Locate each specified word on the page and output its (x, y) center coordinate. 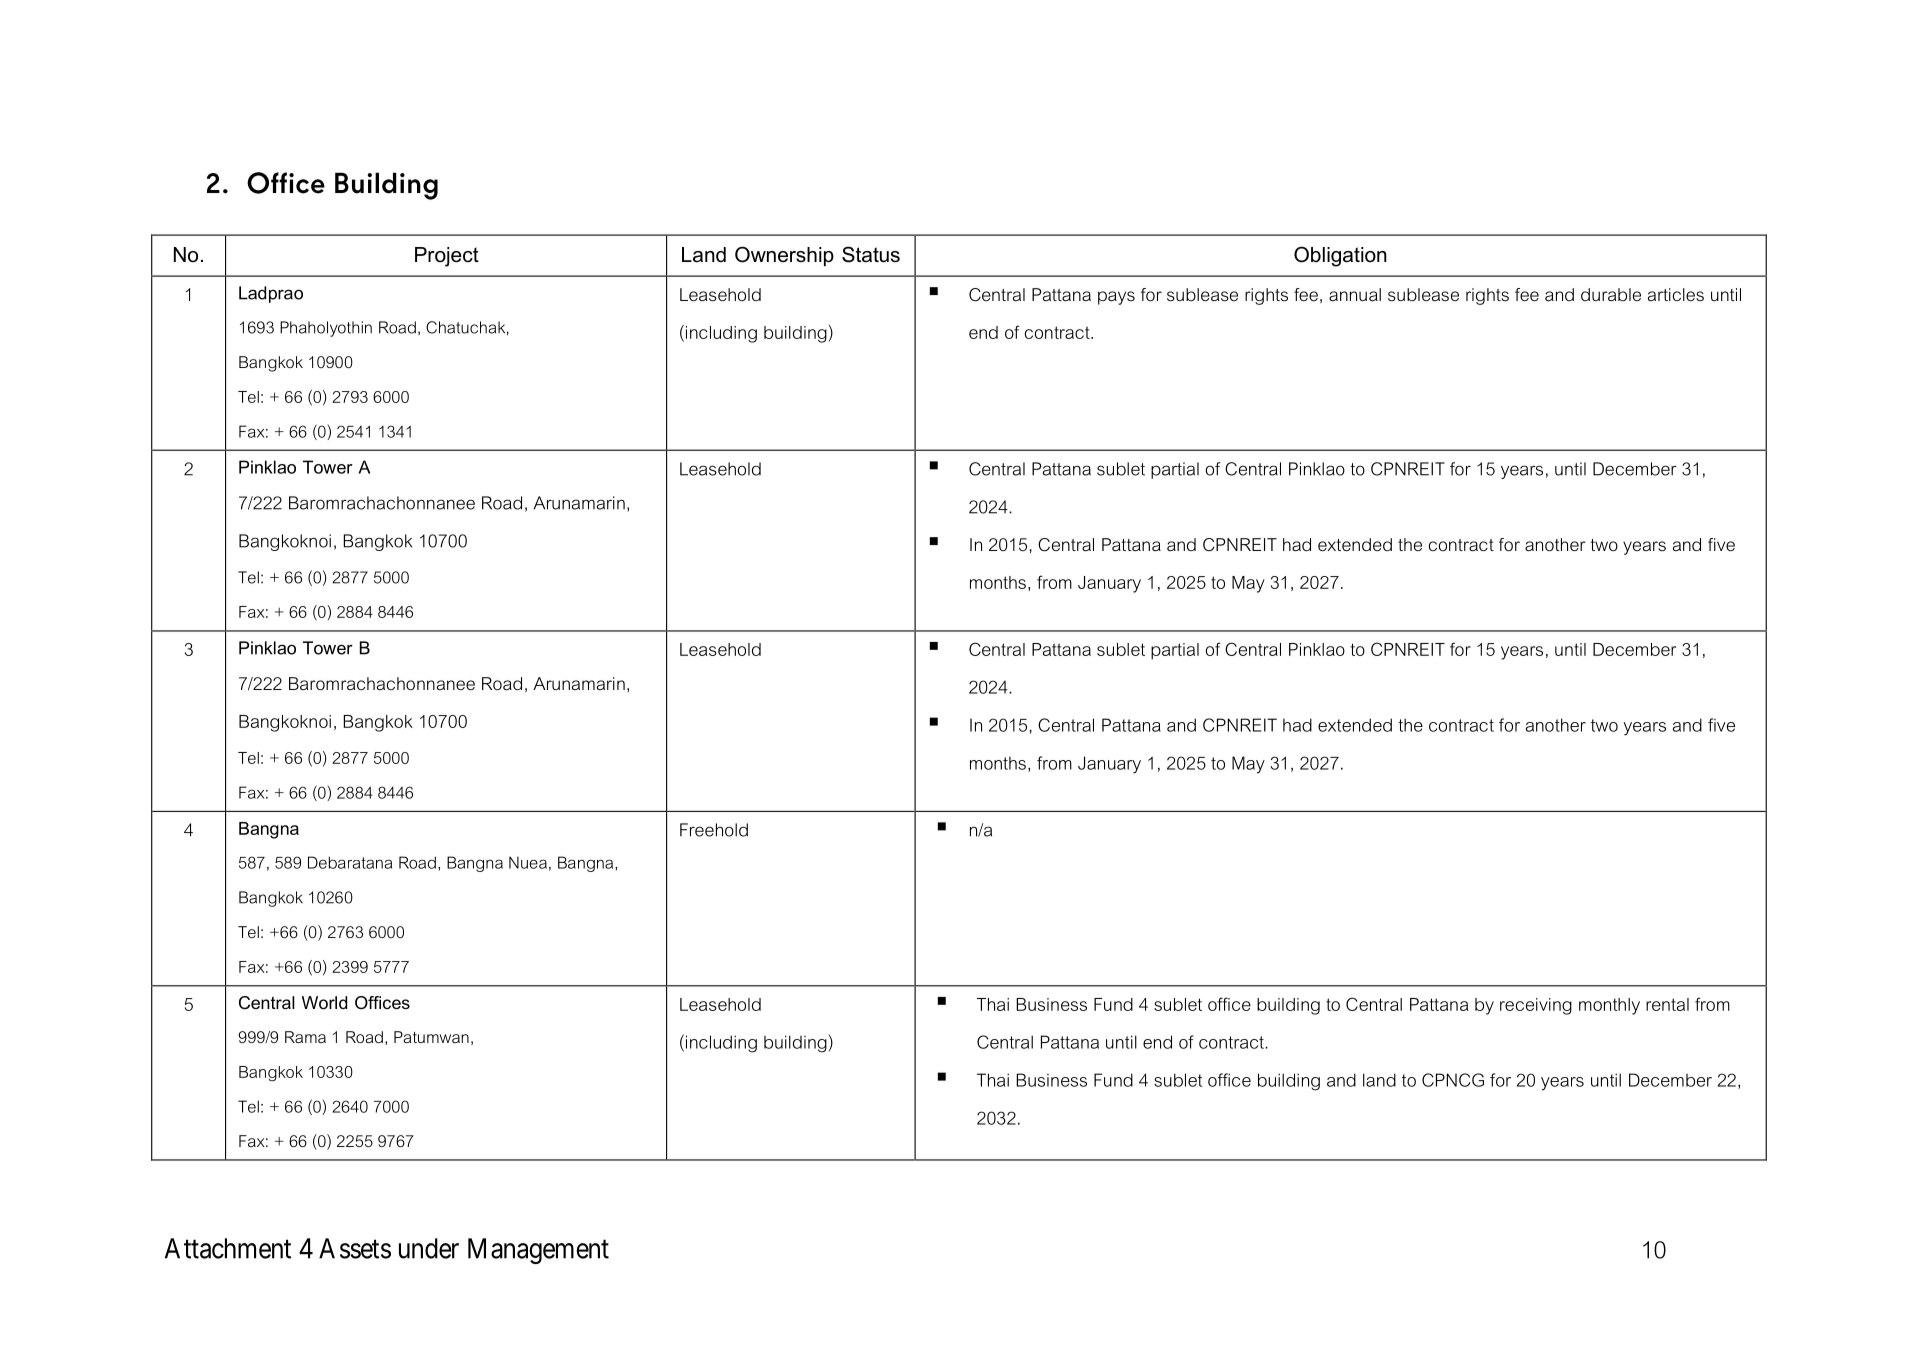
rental (1667, 1004)
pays (1116, 298)
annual (1355, 294)
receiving (1536, 1006)
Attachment (228, 1248)
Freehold (714, 830)
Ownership (784, 256)
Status (871, 254)
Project (447, 257)
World (324, 1002)
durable (1611, 294)
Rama (305, 1037)
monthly (1609, 1006)
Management (538, 1251)
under (429, 1248)
